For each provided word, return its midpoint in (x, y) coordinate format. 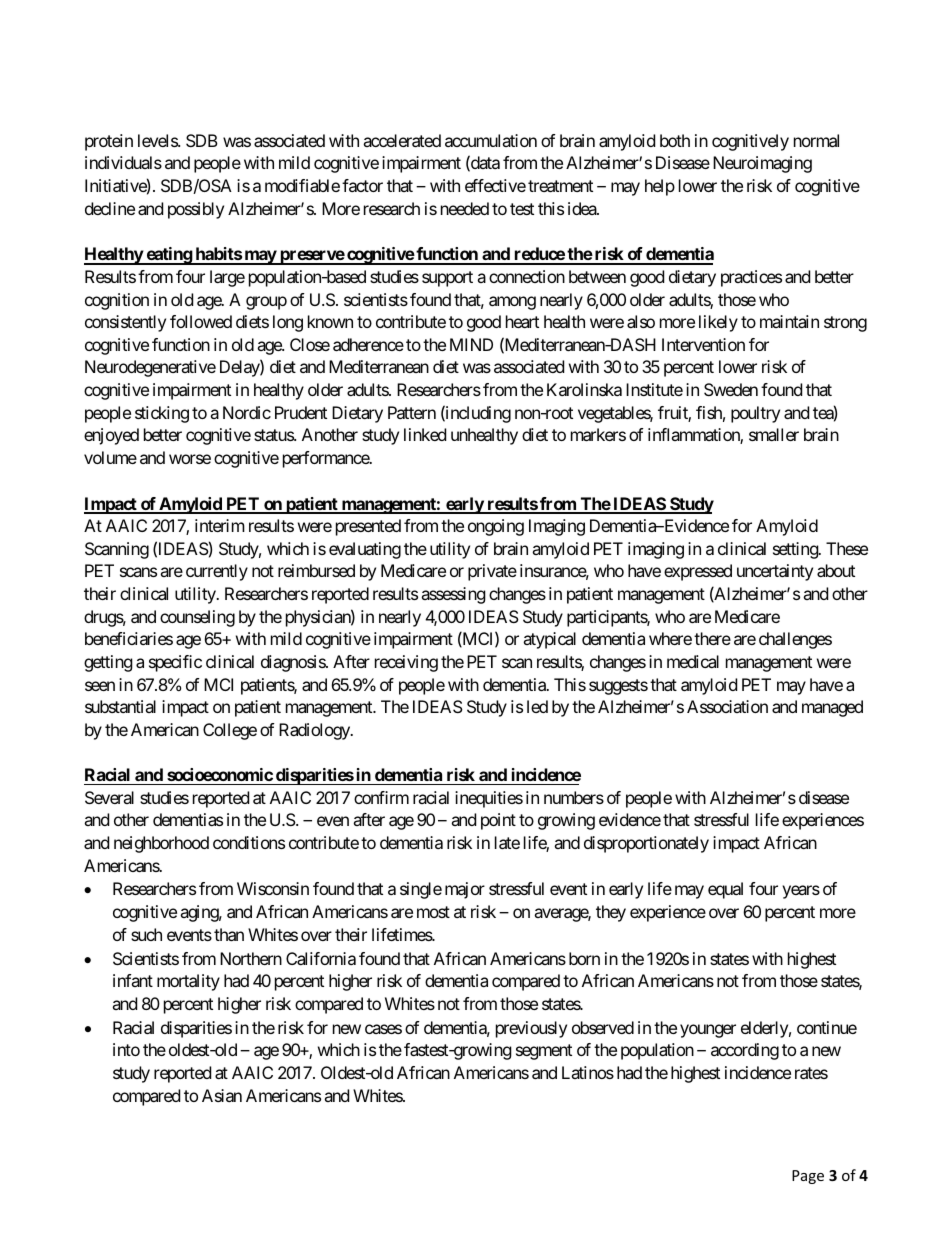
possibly (196, 210)
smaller (774, 434)
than (229, 934)
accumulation (491, 140)
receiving (406, 663)
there (712, 638)
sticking (162, 414)
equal (725, 890)
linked (425, 434)
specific (175, 663)
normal (816, 140)
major (465, 890)
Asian (222, 1095)
